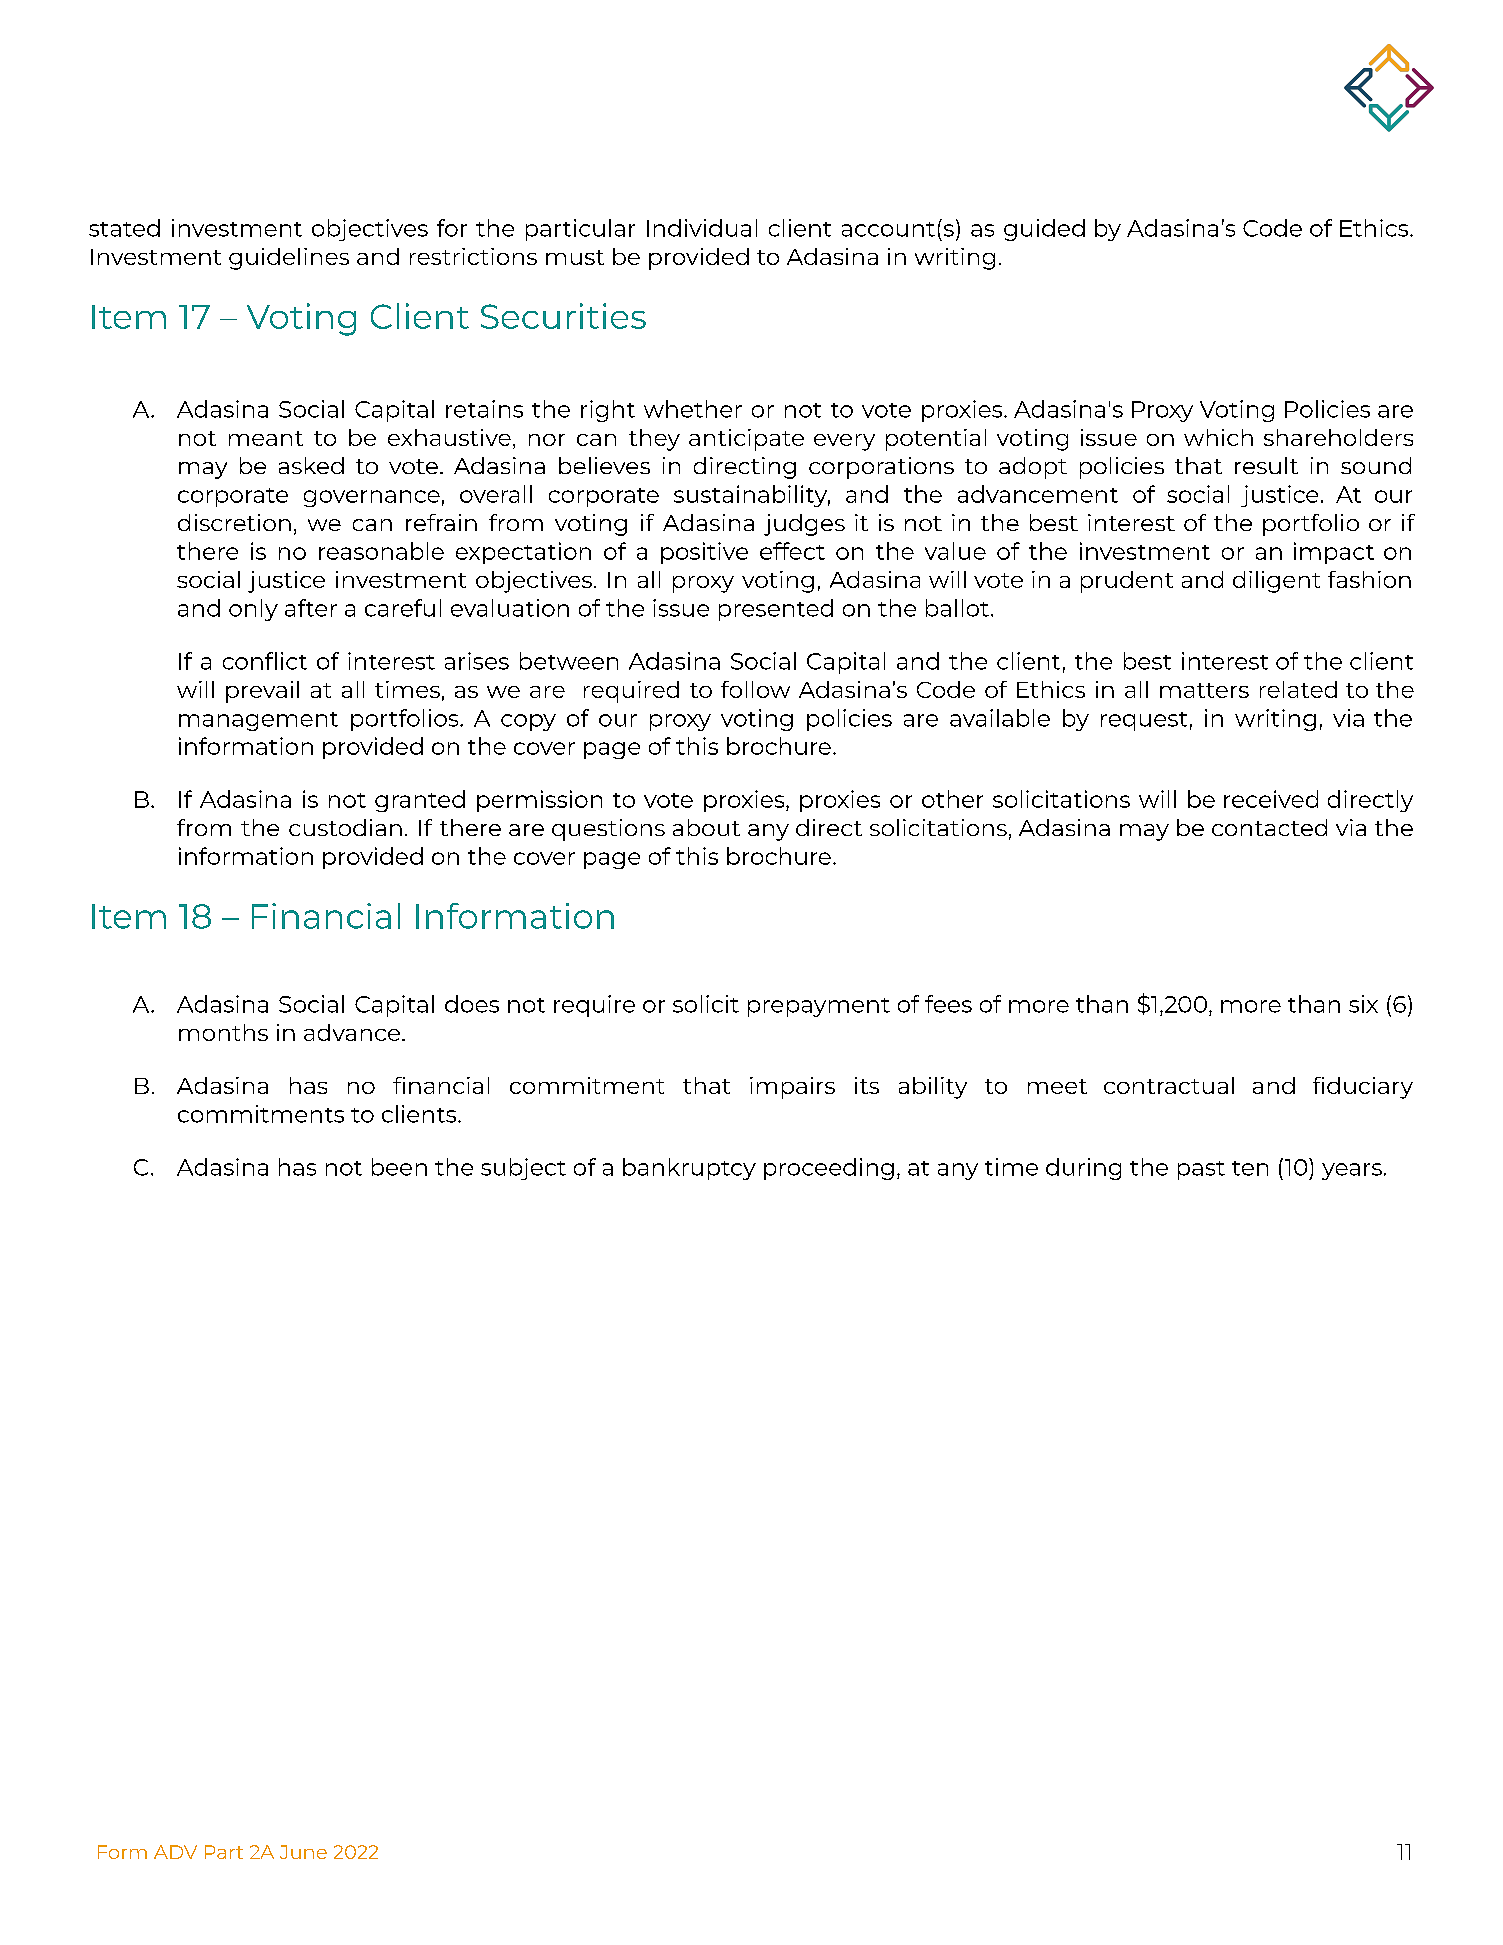 This screenshot has height=1945, width=1503. Describe the element at coordinates (289, 259) in the screenshot. I see `guidelines` at that location.
